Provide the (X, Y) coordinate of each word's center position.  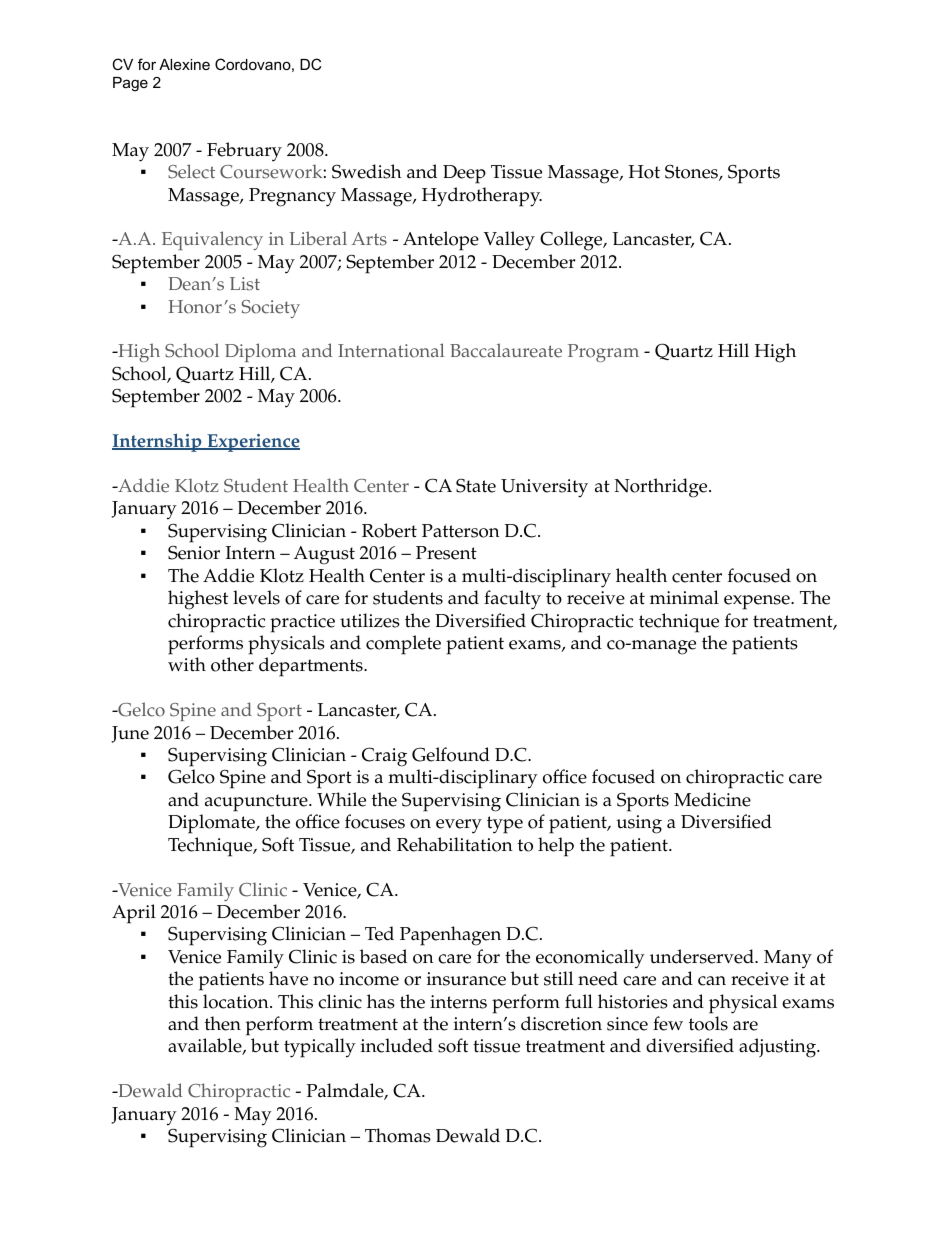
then (223, 1023)
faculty (512, 600)
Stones (692, 173)
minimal (684, 597)
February (244, 152)
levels (256, 597)
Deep (464, 174)
